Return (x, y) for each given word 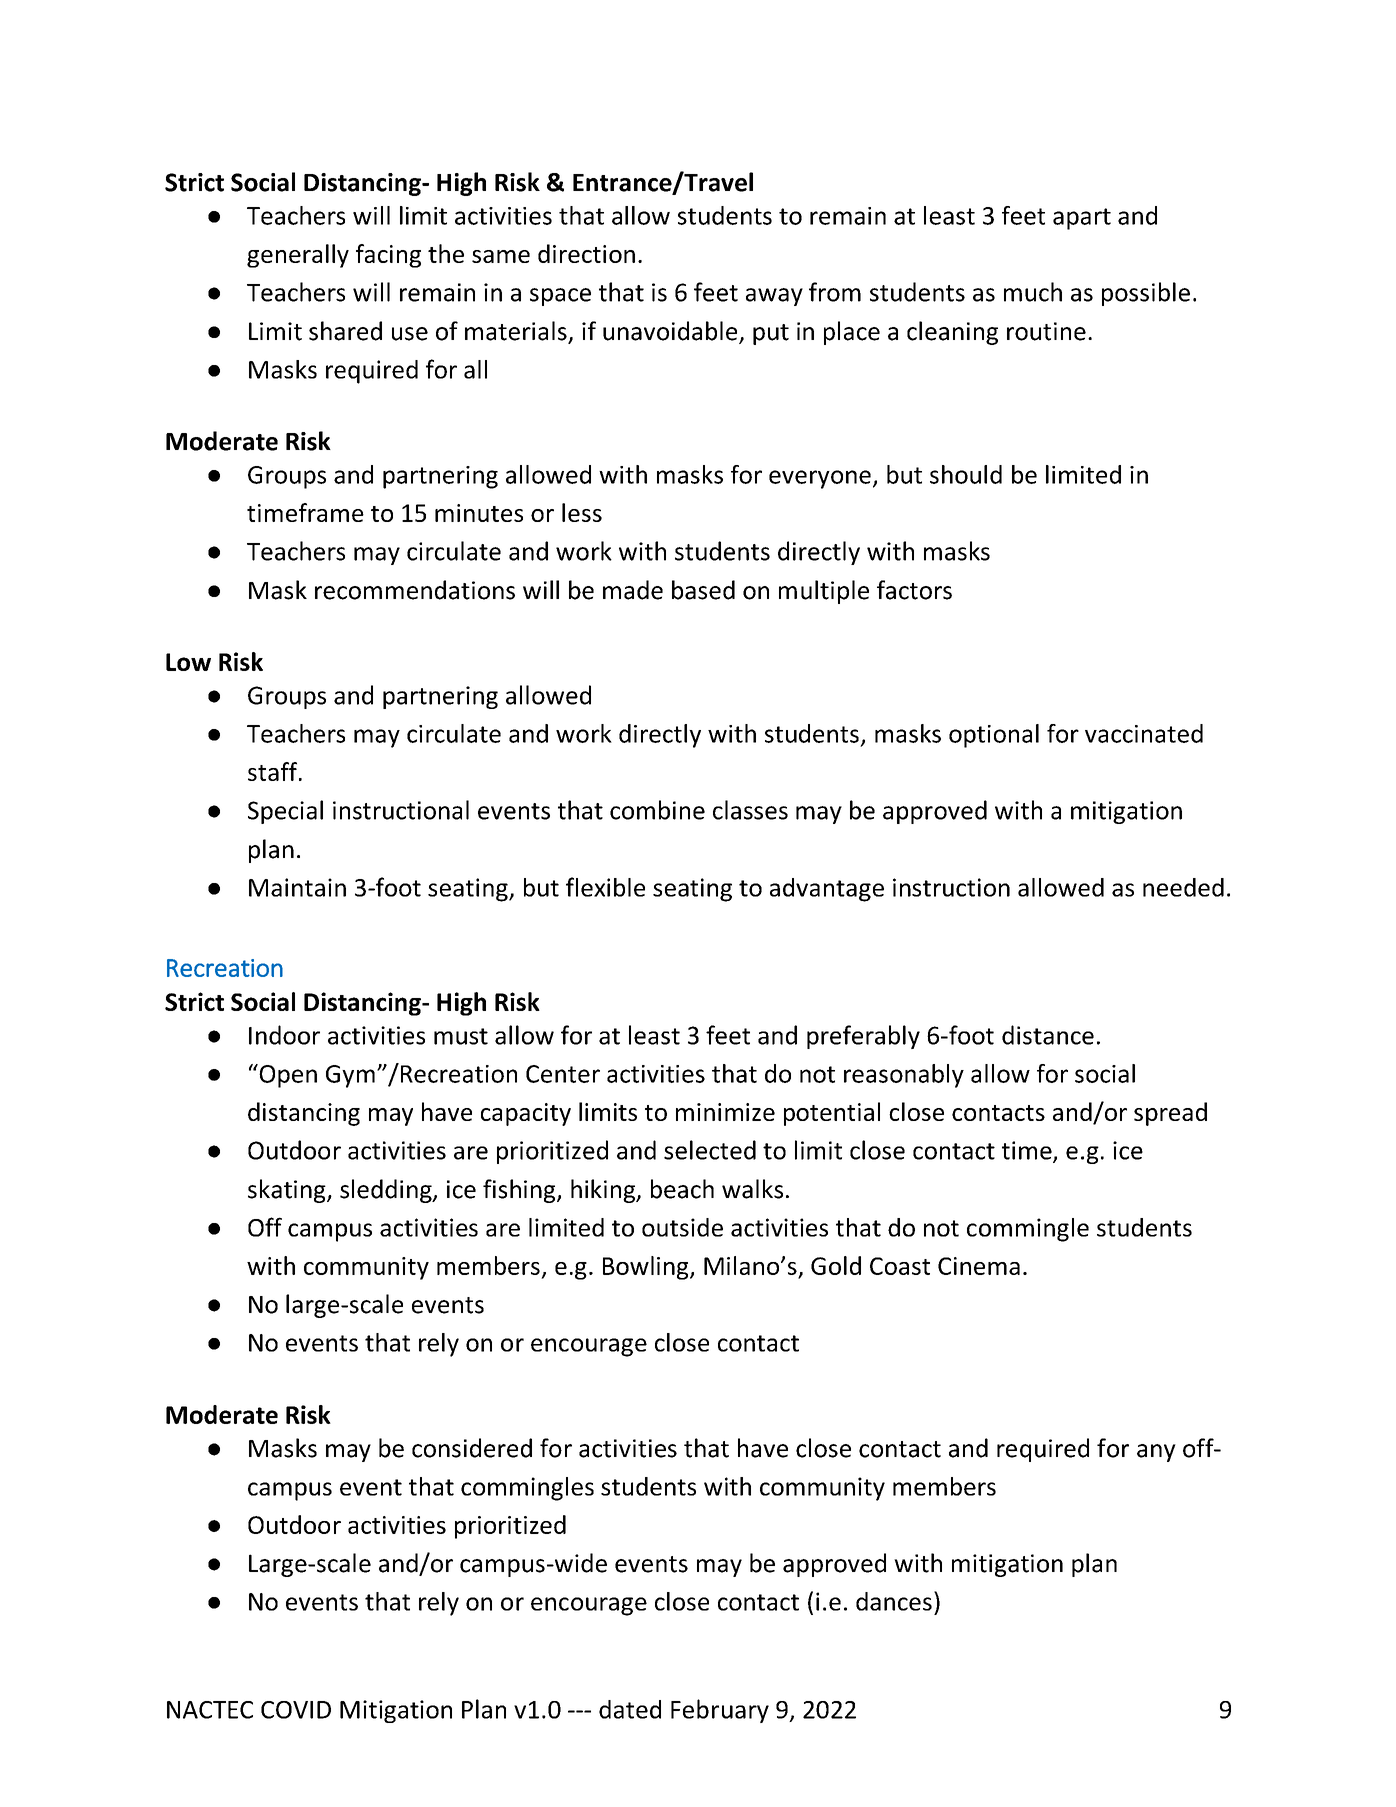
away (774, 297)
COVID (296, 1710)
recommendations (415, 590)
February (720, 1711)
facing (388, 256)
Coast (900, 1266)
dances (894, 1601)
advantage (827, 890)
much (1033, 292)
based (703, 590)
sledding (387, 1191)
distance (1048, 1035)
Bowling (647, 1268)
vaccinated (1144, 733)
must (461, 1036)
